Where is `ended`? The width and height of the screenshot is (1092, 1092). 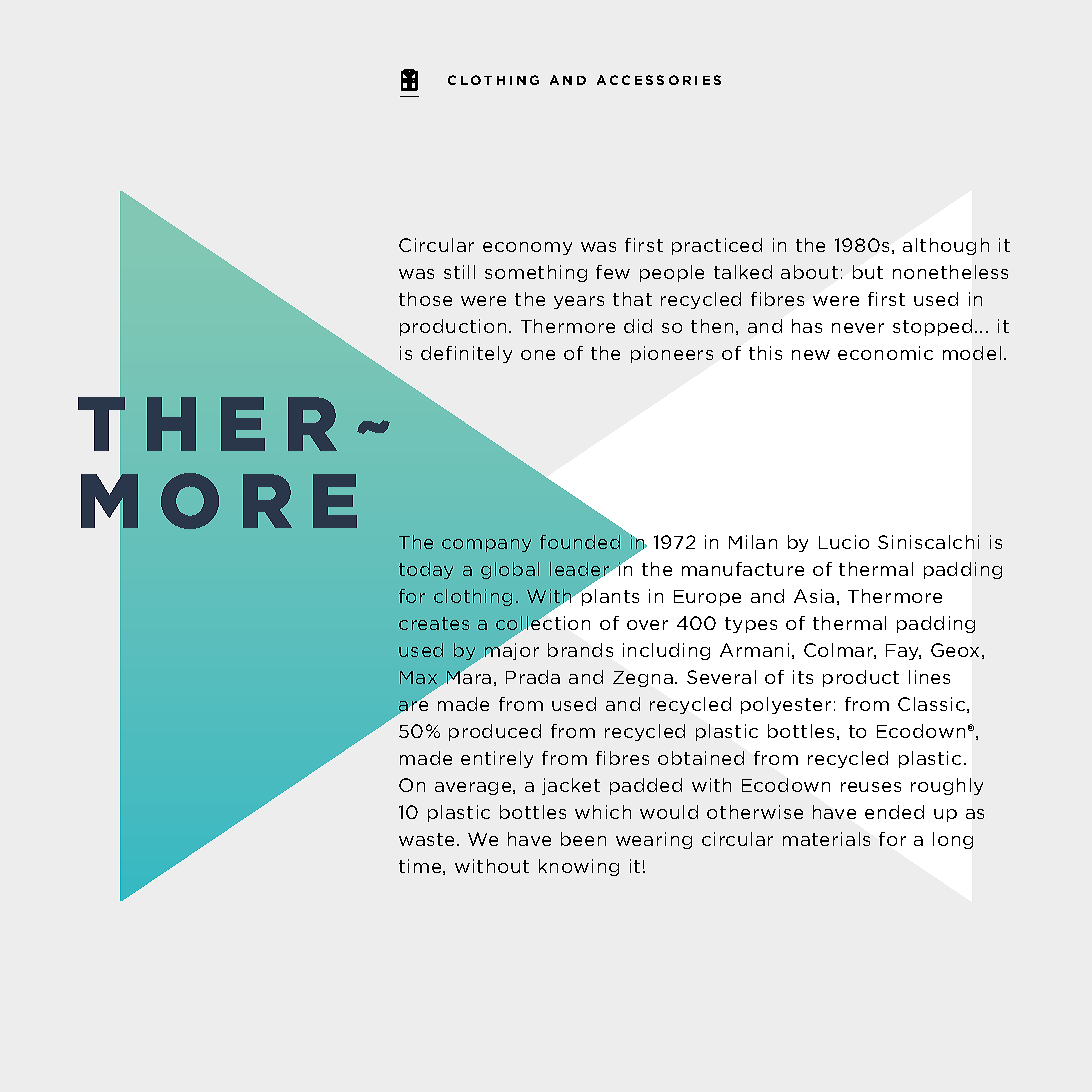 ended is located at coordinates (894, 812).
